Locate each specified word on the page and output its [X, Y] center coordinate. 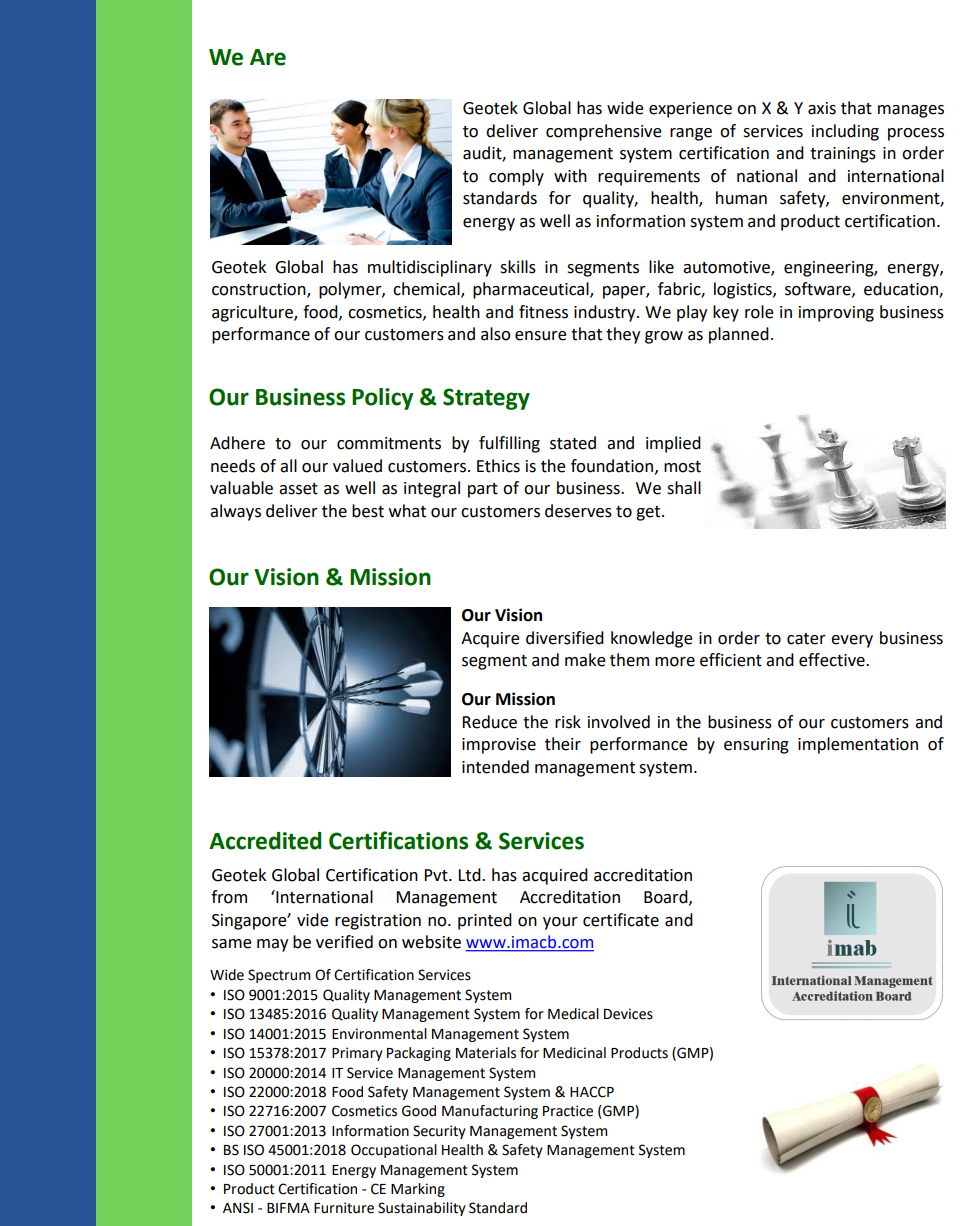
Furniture [344, 1208]
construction [260, 290]
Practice [568, 1111]
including [845, 132]
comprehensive [604, 132]
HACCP [592, 1092]
